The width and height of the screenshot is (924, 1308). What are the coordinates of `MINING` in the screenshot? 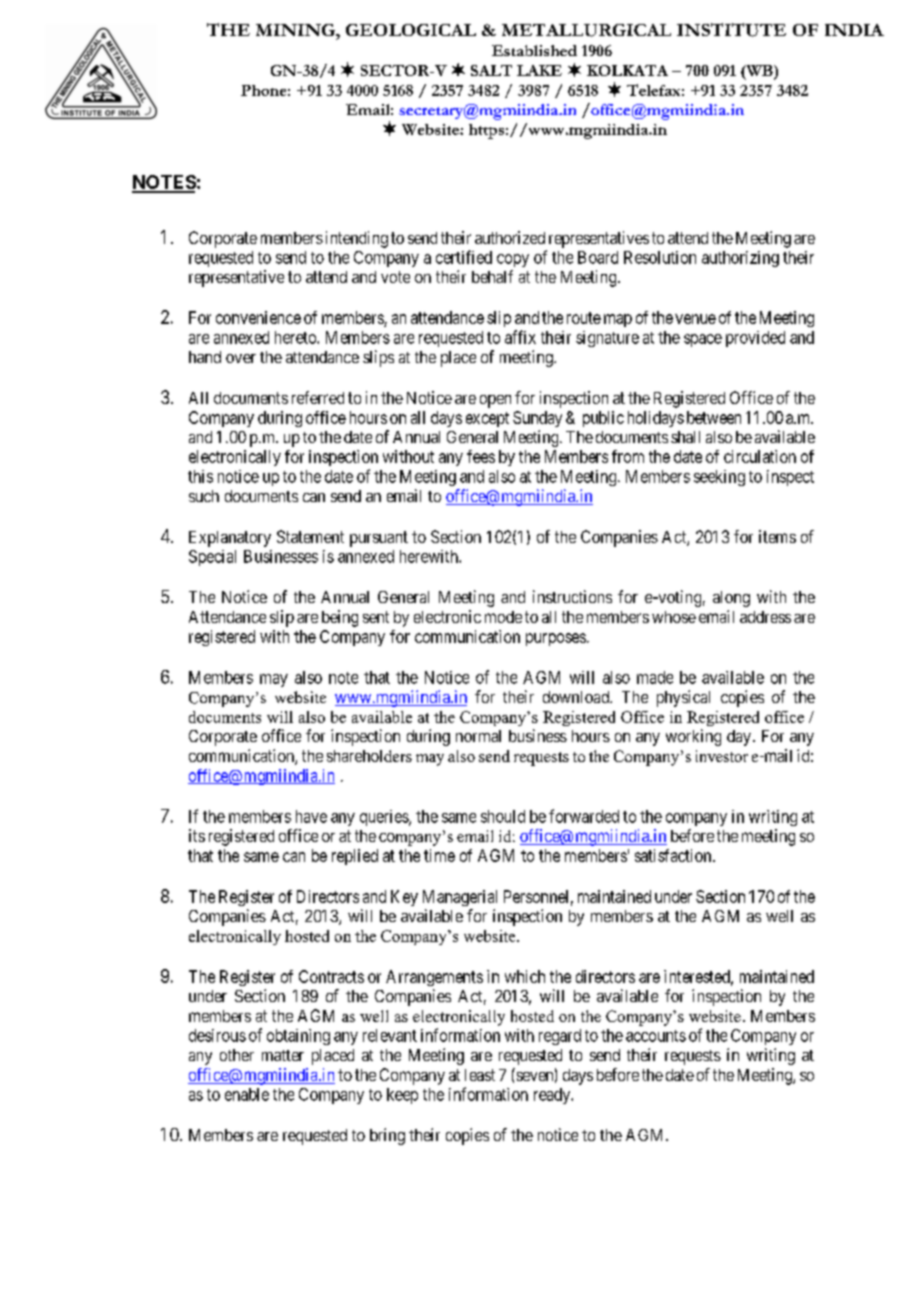 It's located at (296, 30).
